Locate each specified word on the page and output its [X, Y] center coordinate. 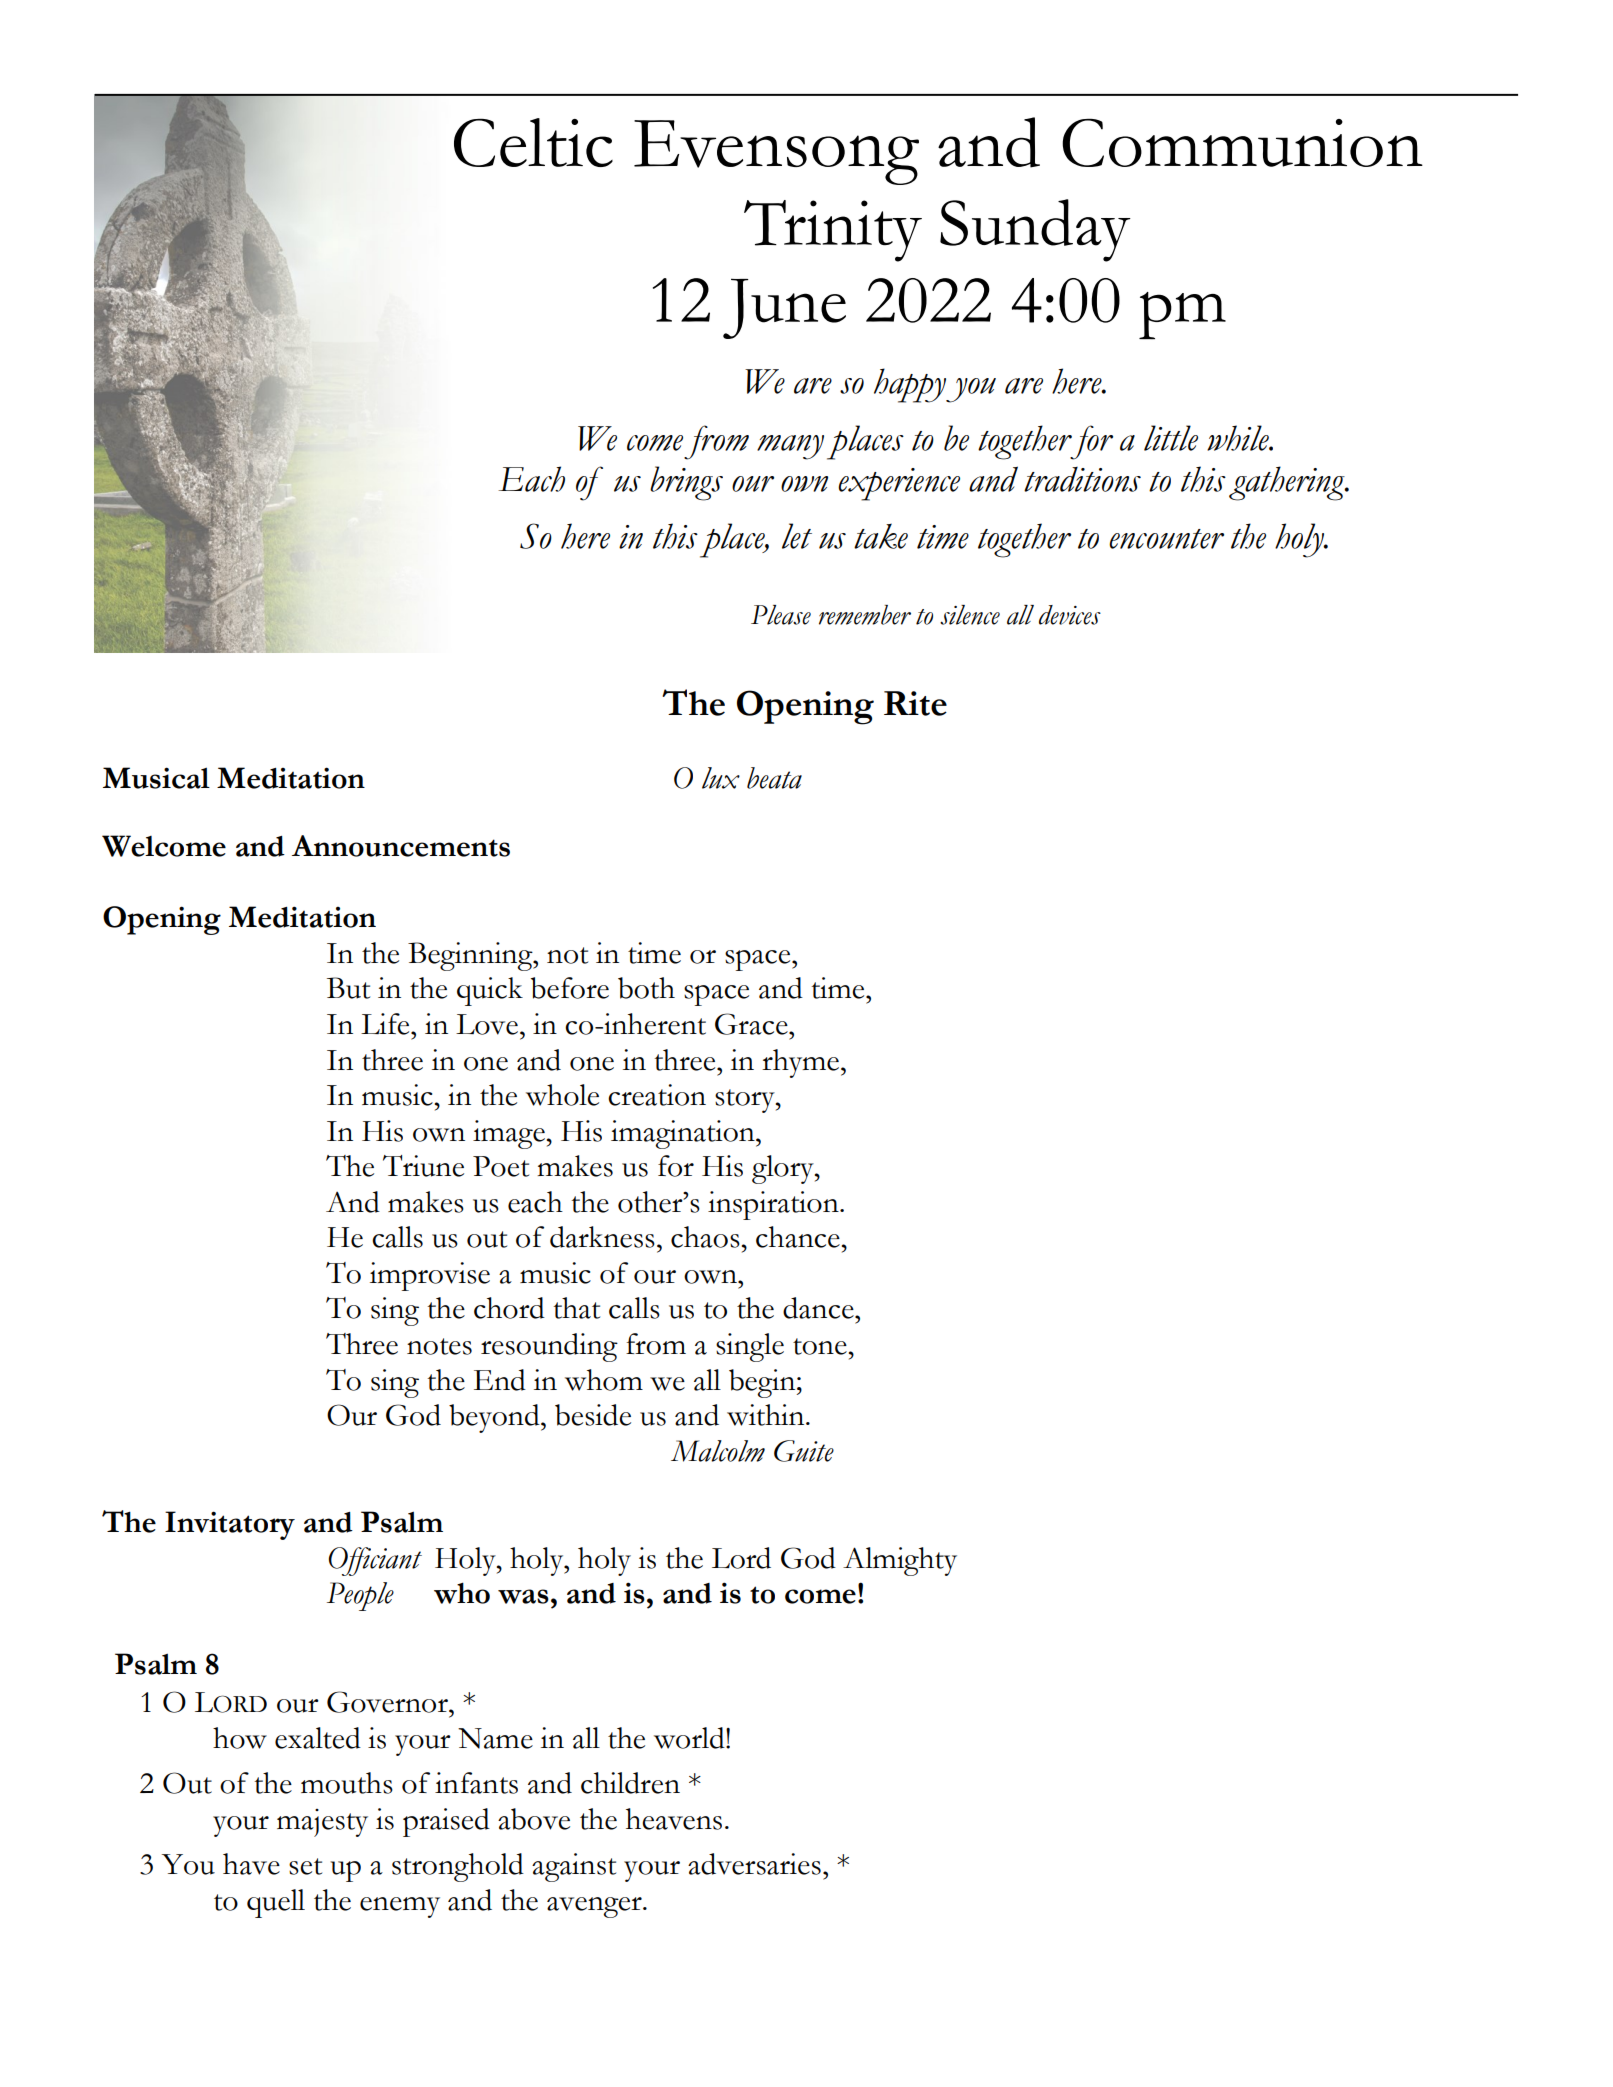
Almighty [900, 1561]
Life [386, 1024]
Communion [1242, 142]
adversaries [754, 1864]
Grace [752, 1024]
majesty [322, 1823]
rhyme [800, 1063]
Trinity [833, 231]
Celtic [533, 142]
